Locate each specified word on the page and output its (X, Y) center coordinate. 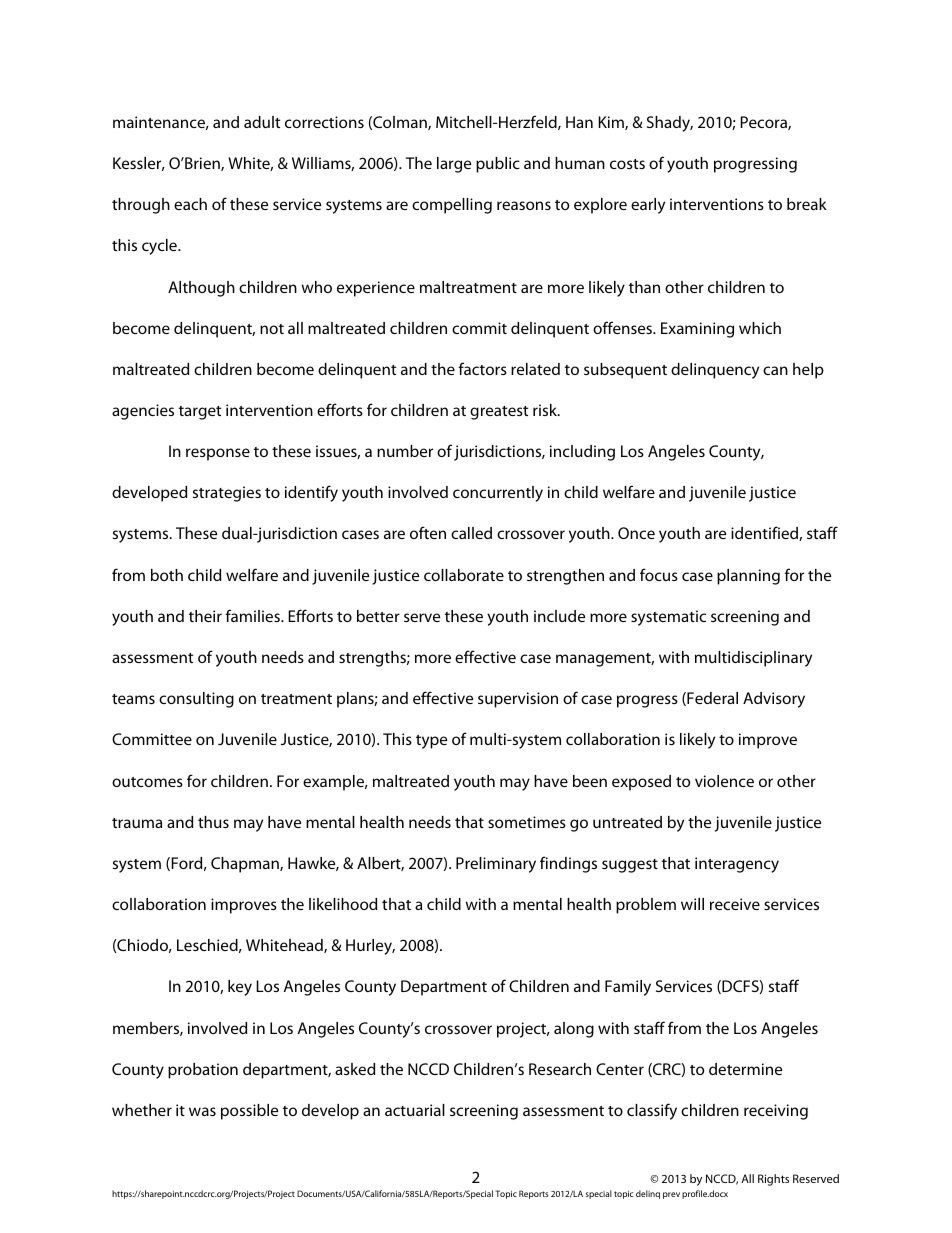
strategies (227, 494)
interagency (737, 865)
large (454, 165)
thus (213, 822)
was (202, 1111)
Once (636, 533)
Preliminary (496, 865)
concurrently (498, 494)
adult (262, 122)
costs (627, 164)
